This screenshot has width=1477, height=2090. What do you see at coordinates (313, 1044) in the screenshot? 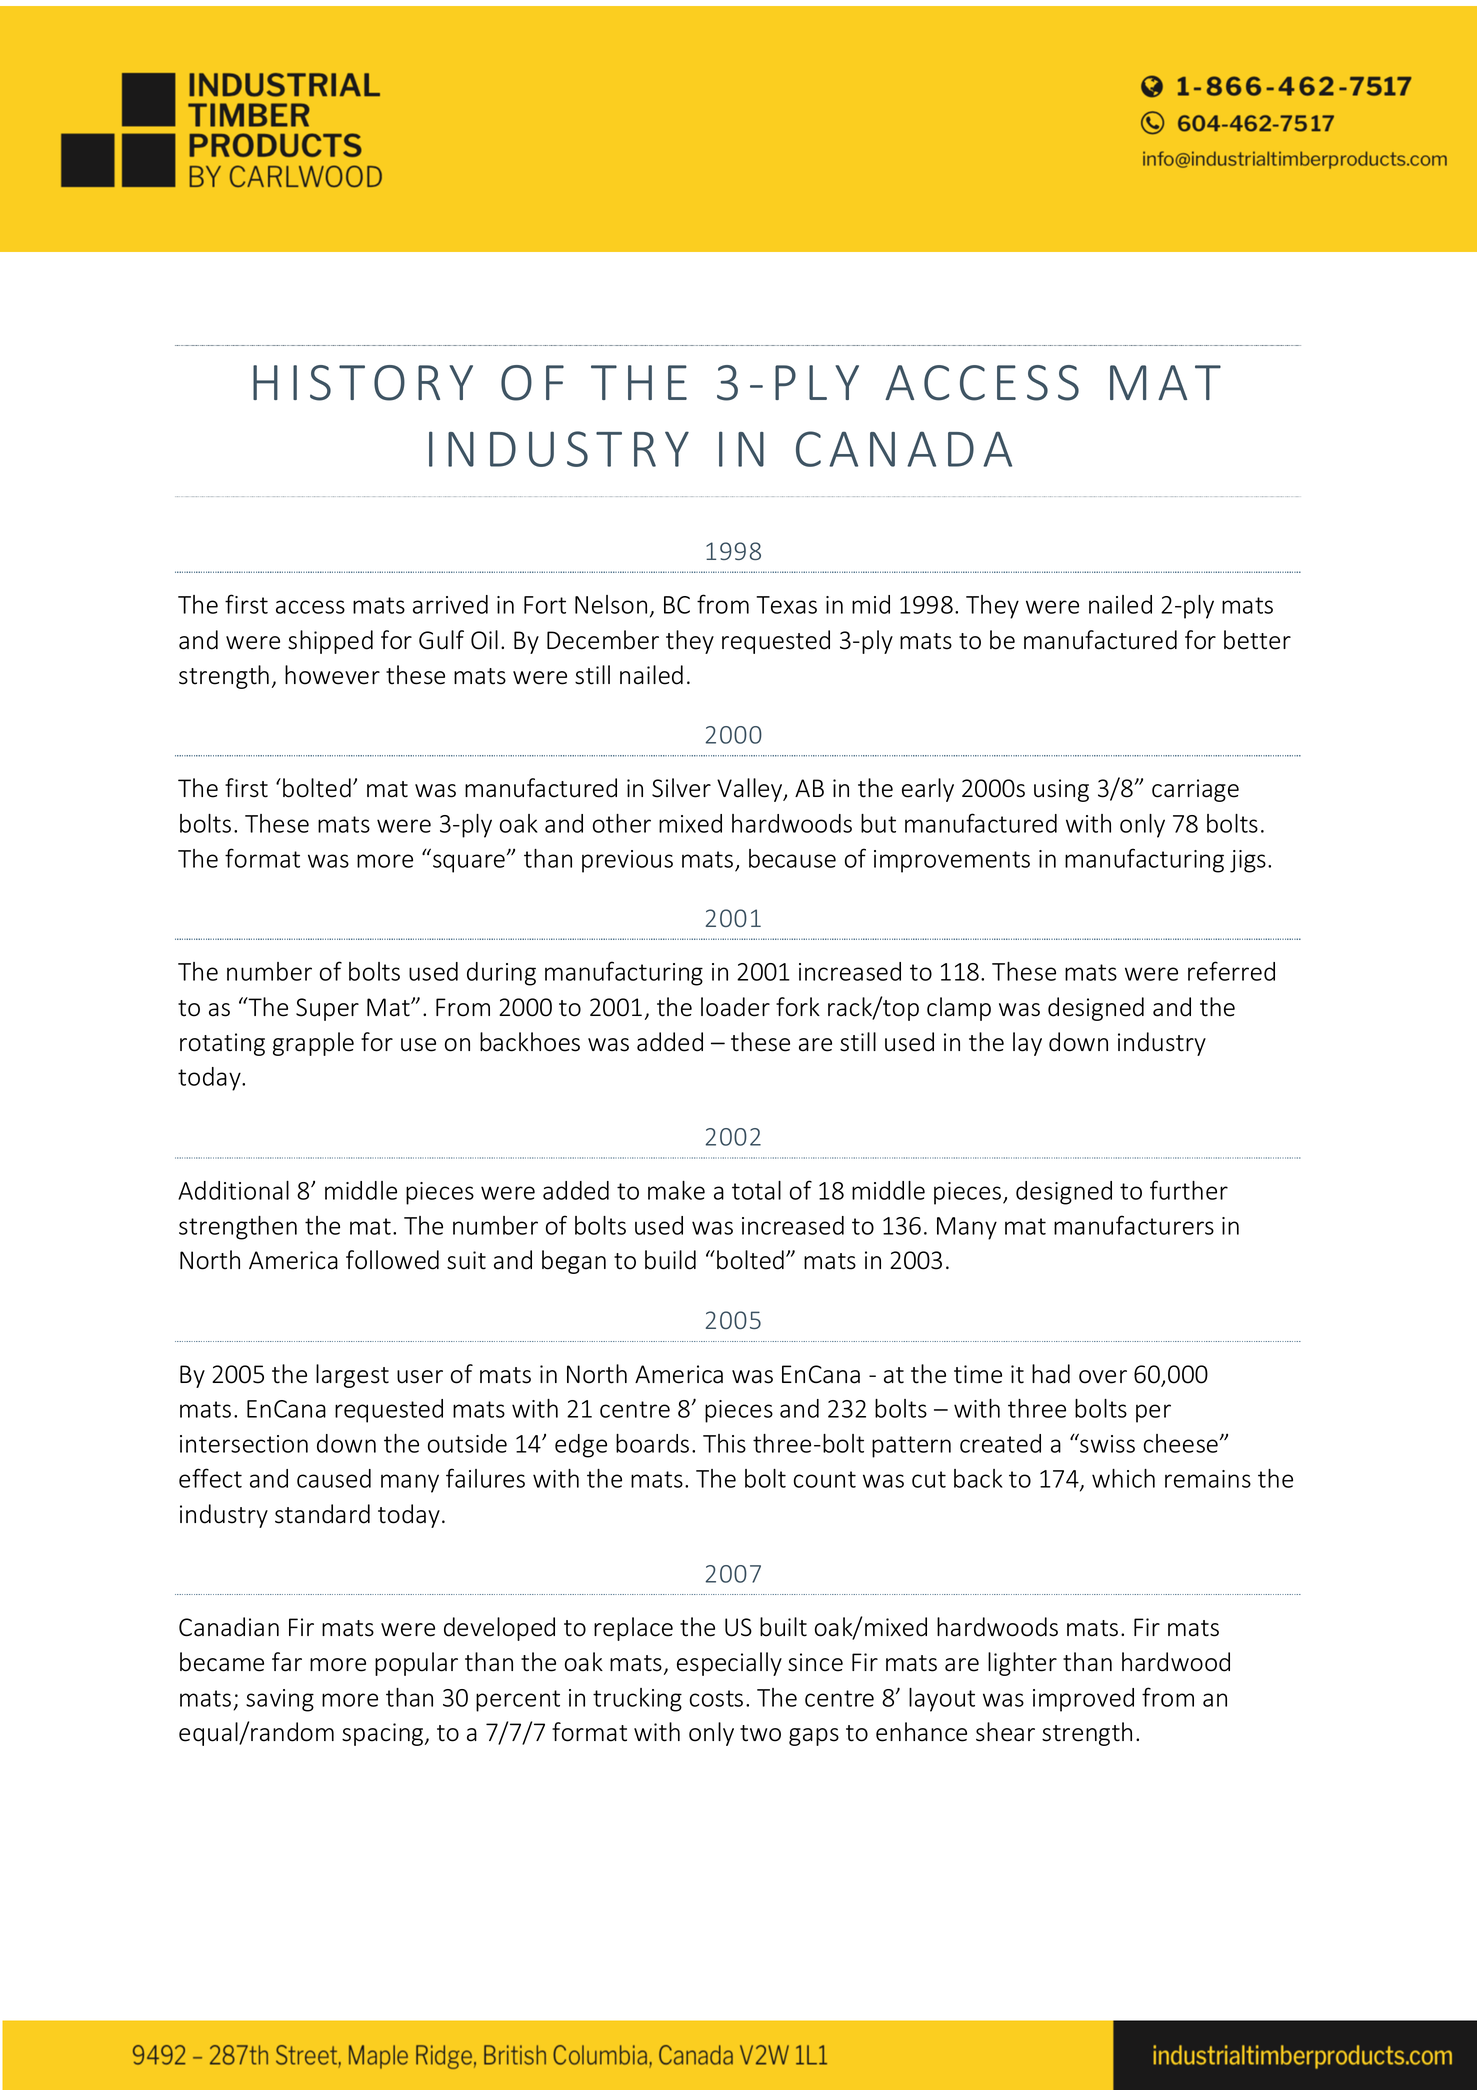
I see `grapple` at bounding box center [313, 1044].
